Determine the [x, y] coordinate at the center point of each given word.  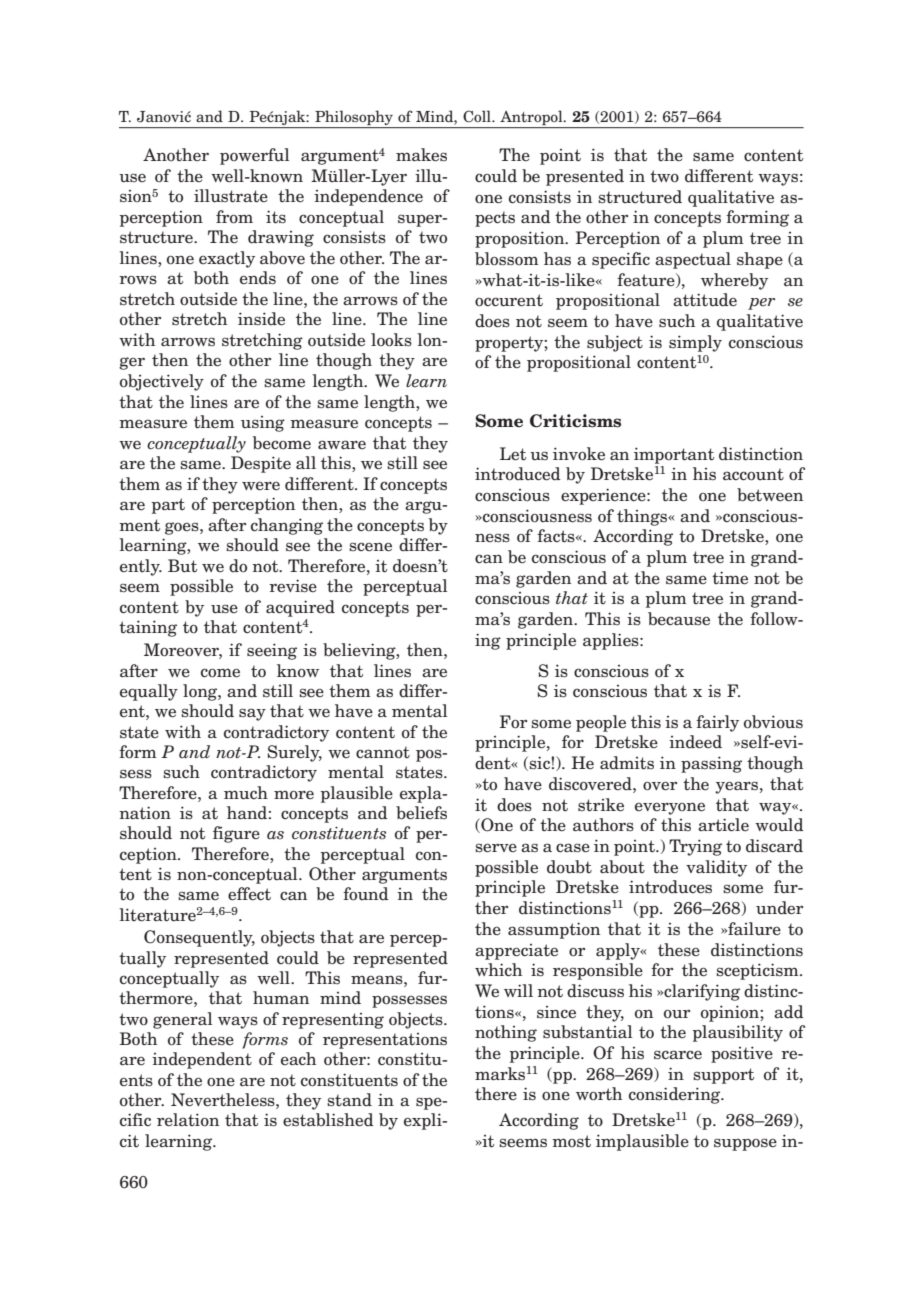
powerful [255, 156]
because [679, 619]
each [298, 1059]
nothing [506, 1033]
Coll [478, 116]
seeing [272, 651]
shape [760, 260]
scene [370, 547]
